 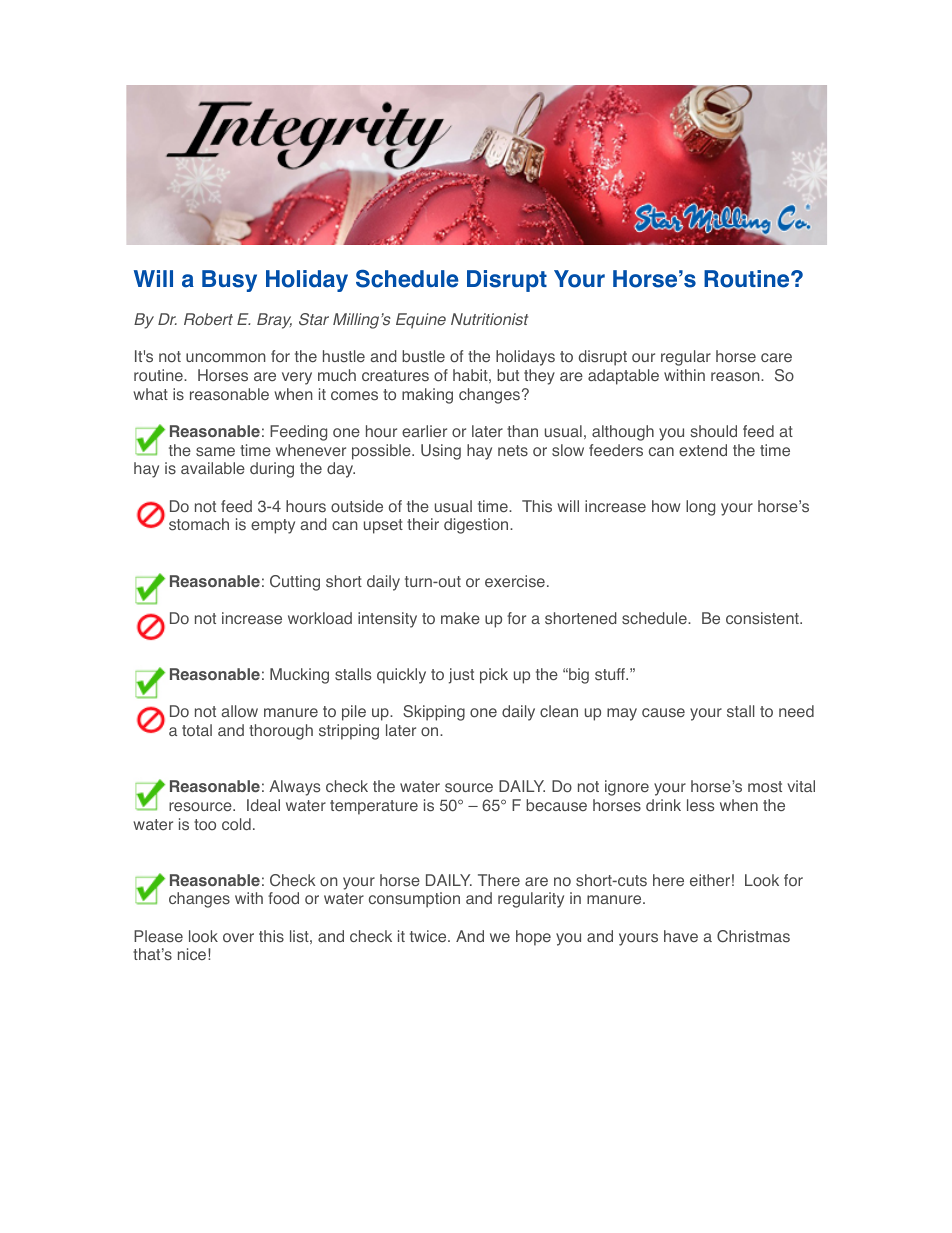 I want to click on total, so click(x=197, y=730).
